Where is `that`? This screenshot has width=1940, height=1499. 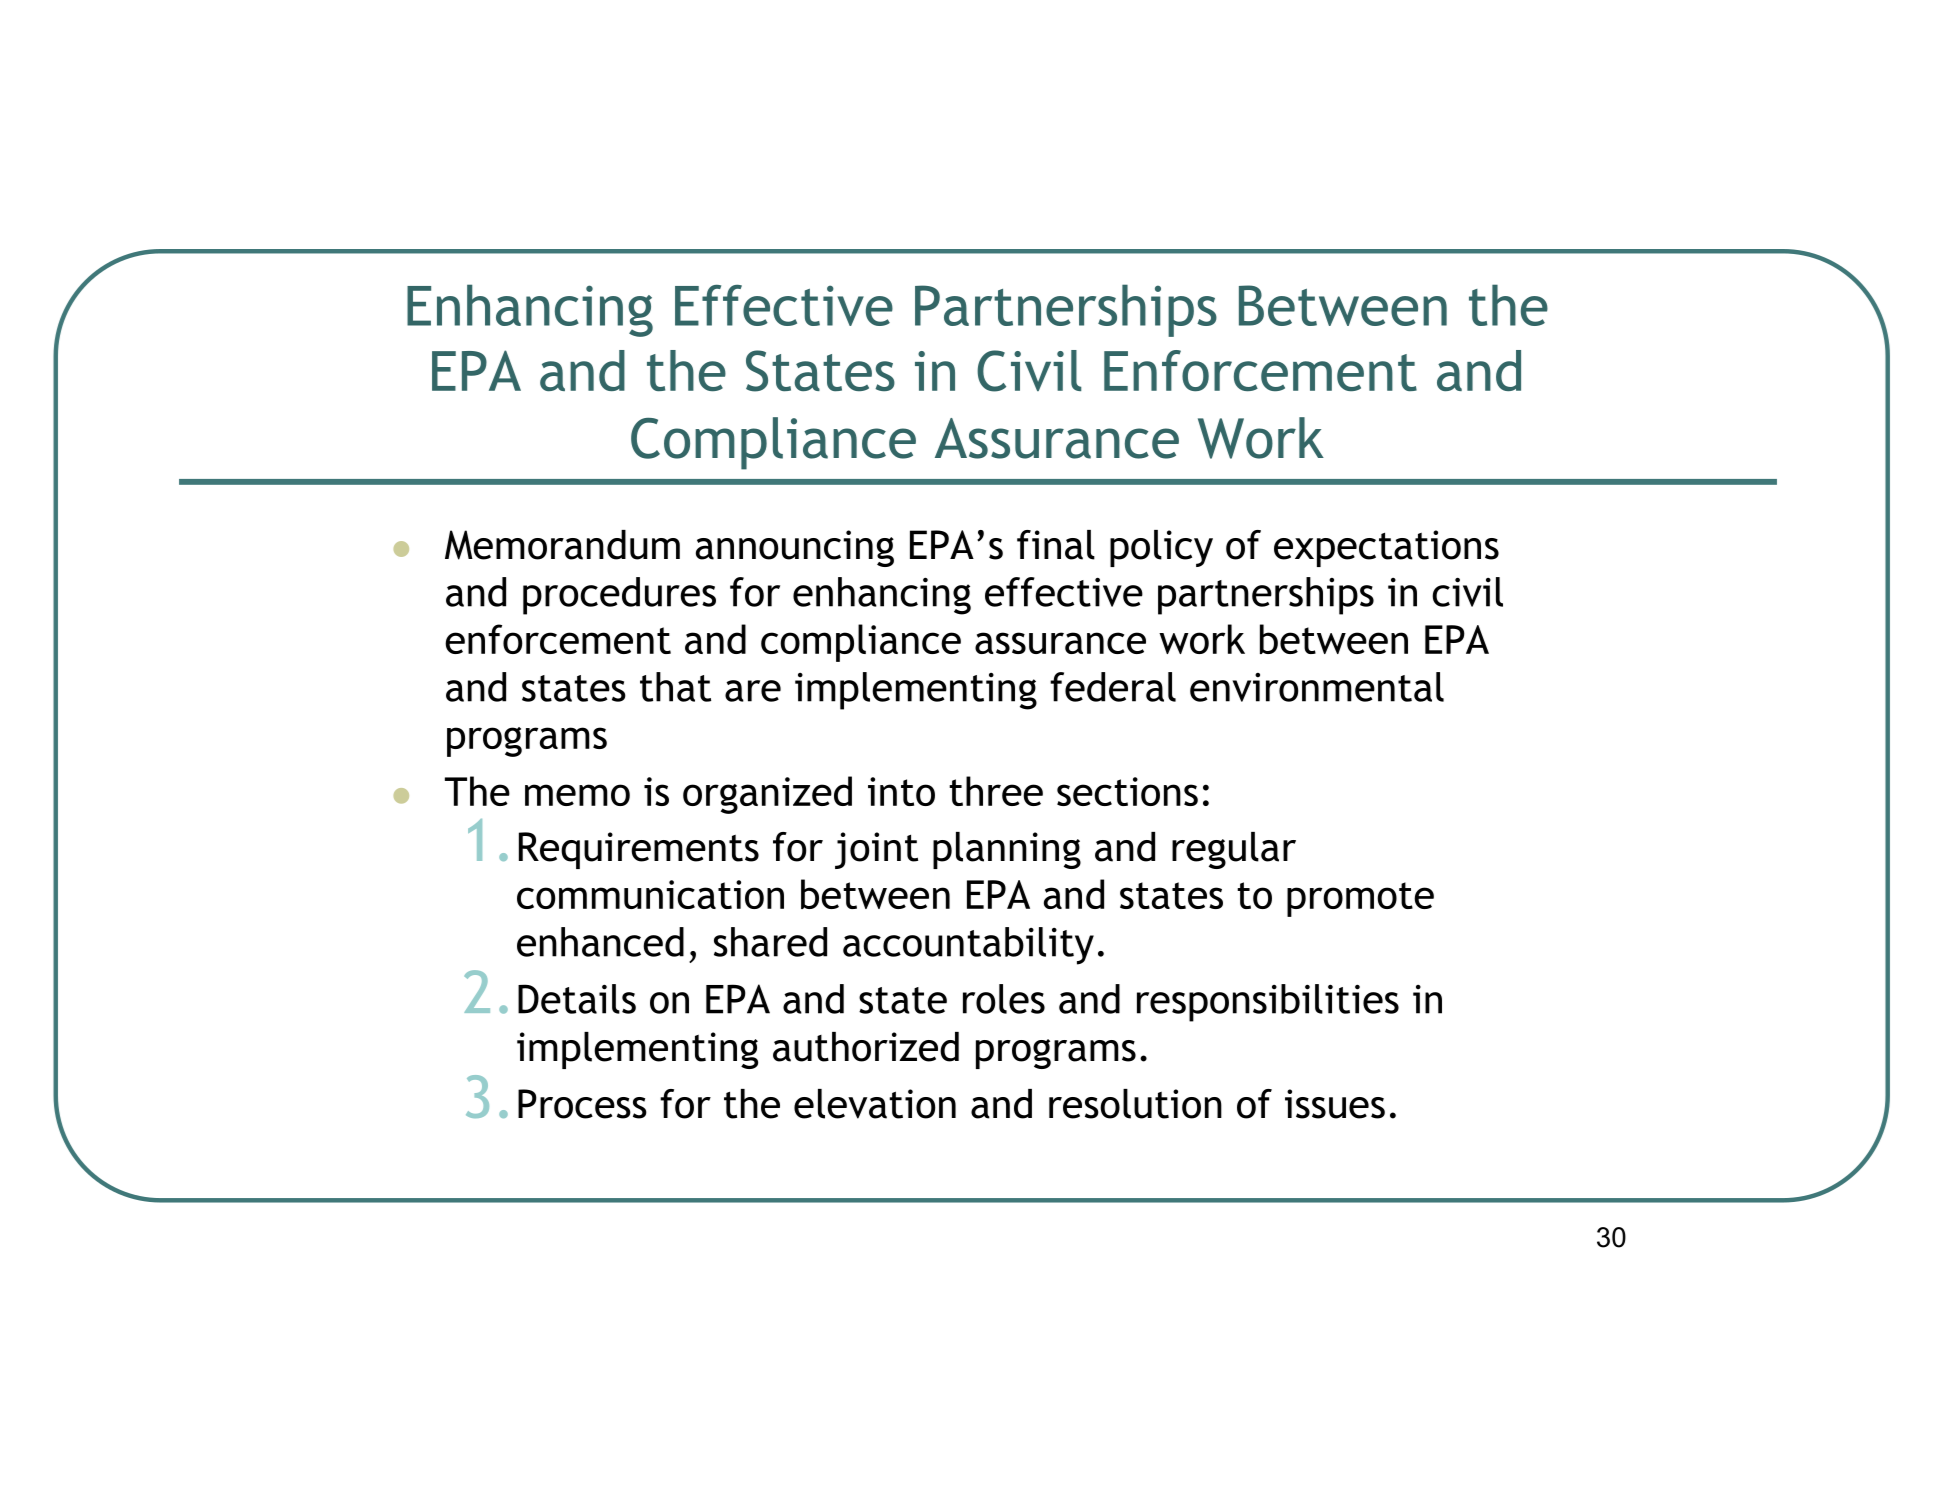 that is located at coordinates (675, 687).
